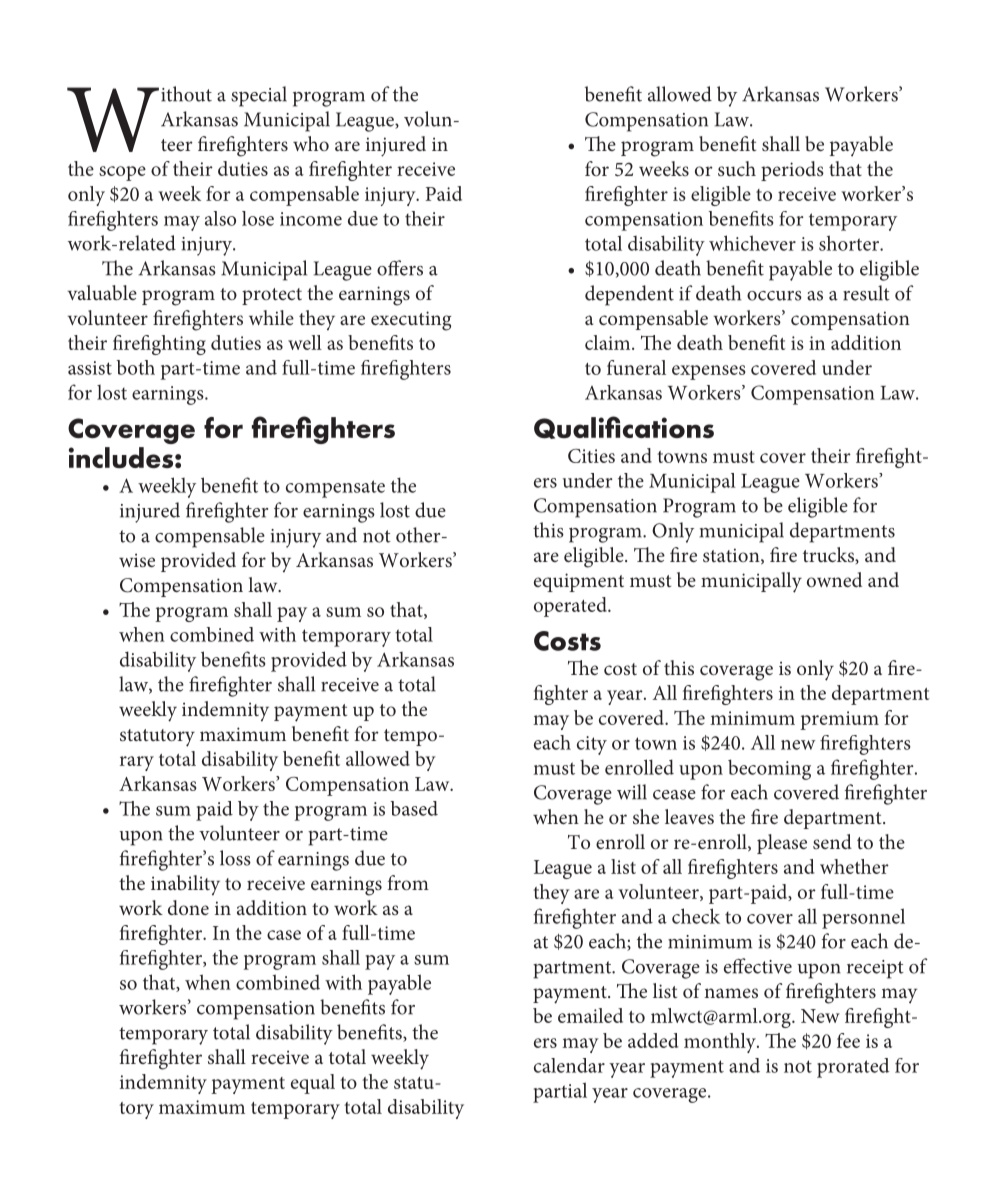 This screenshot has height=1204, width=997. I want to click on based, so click(414, 808).
